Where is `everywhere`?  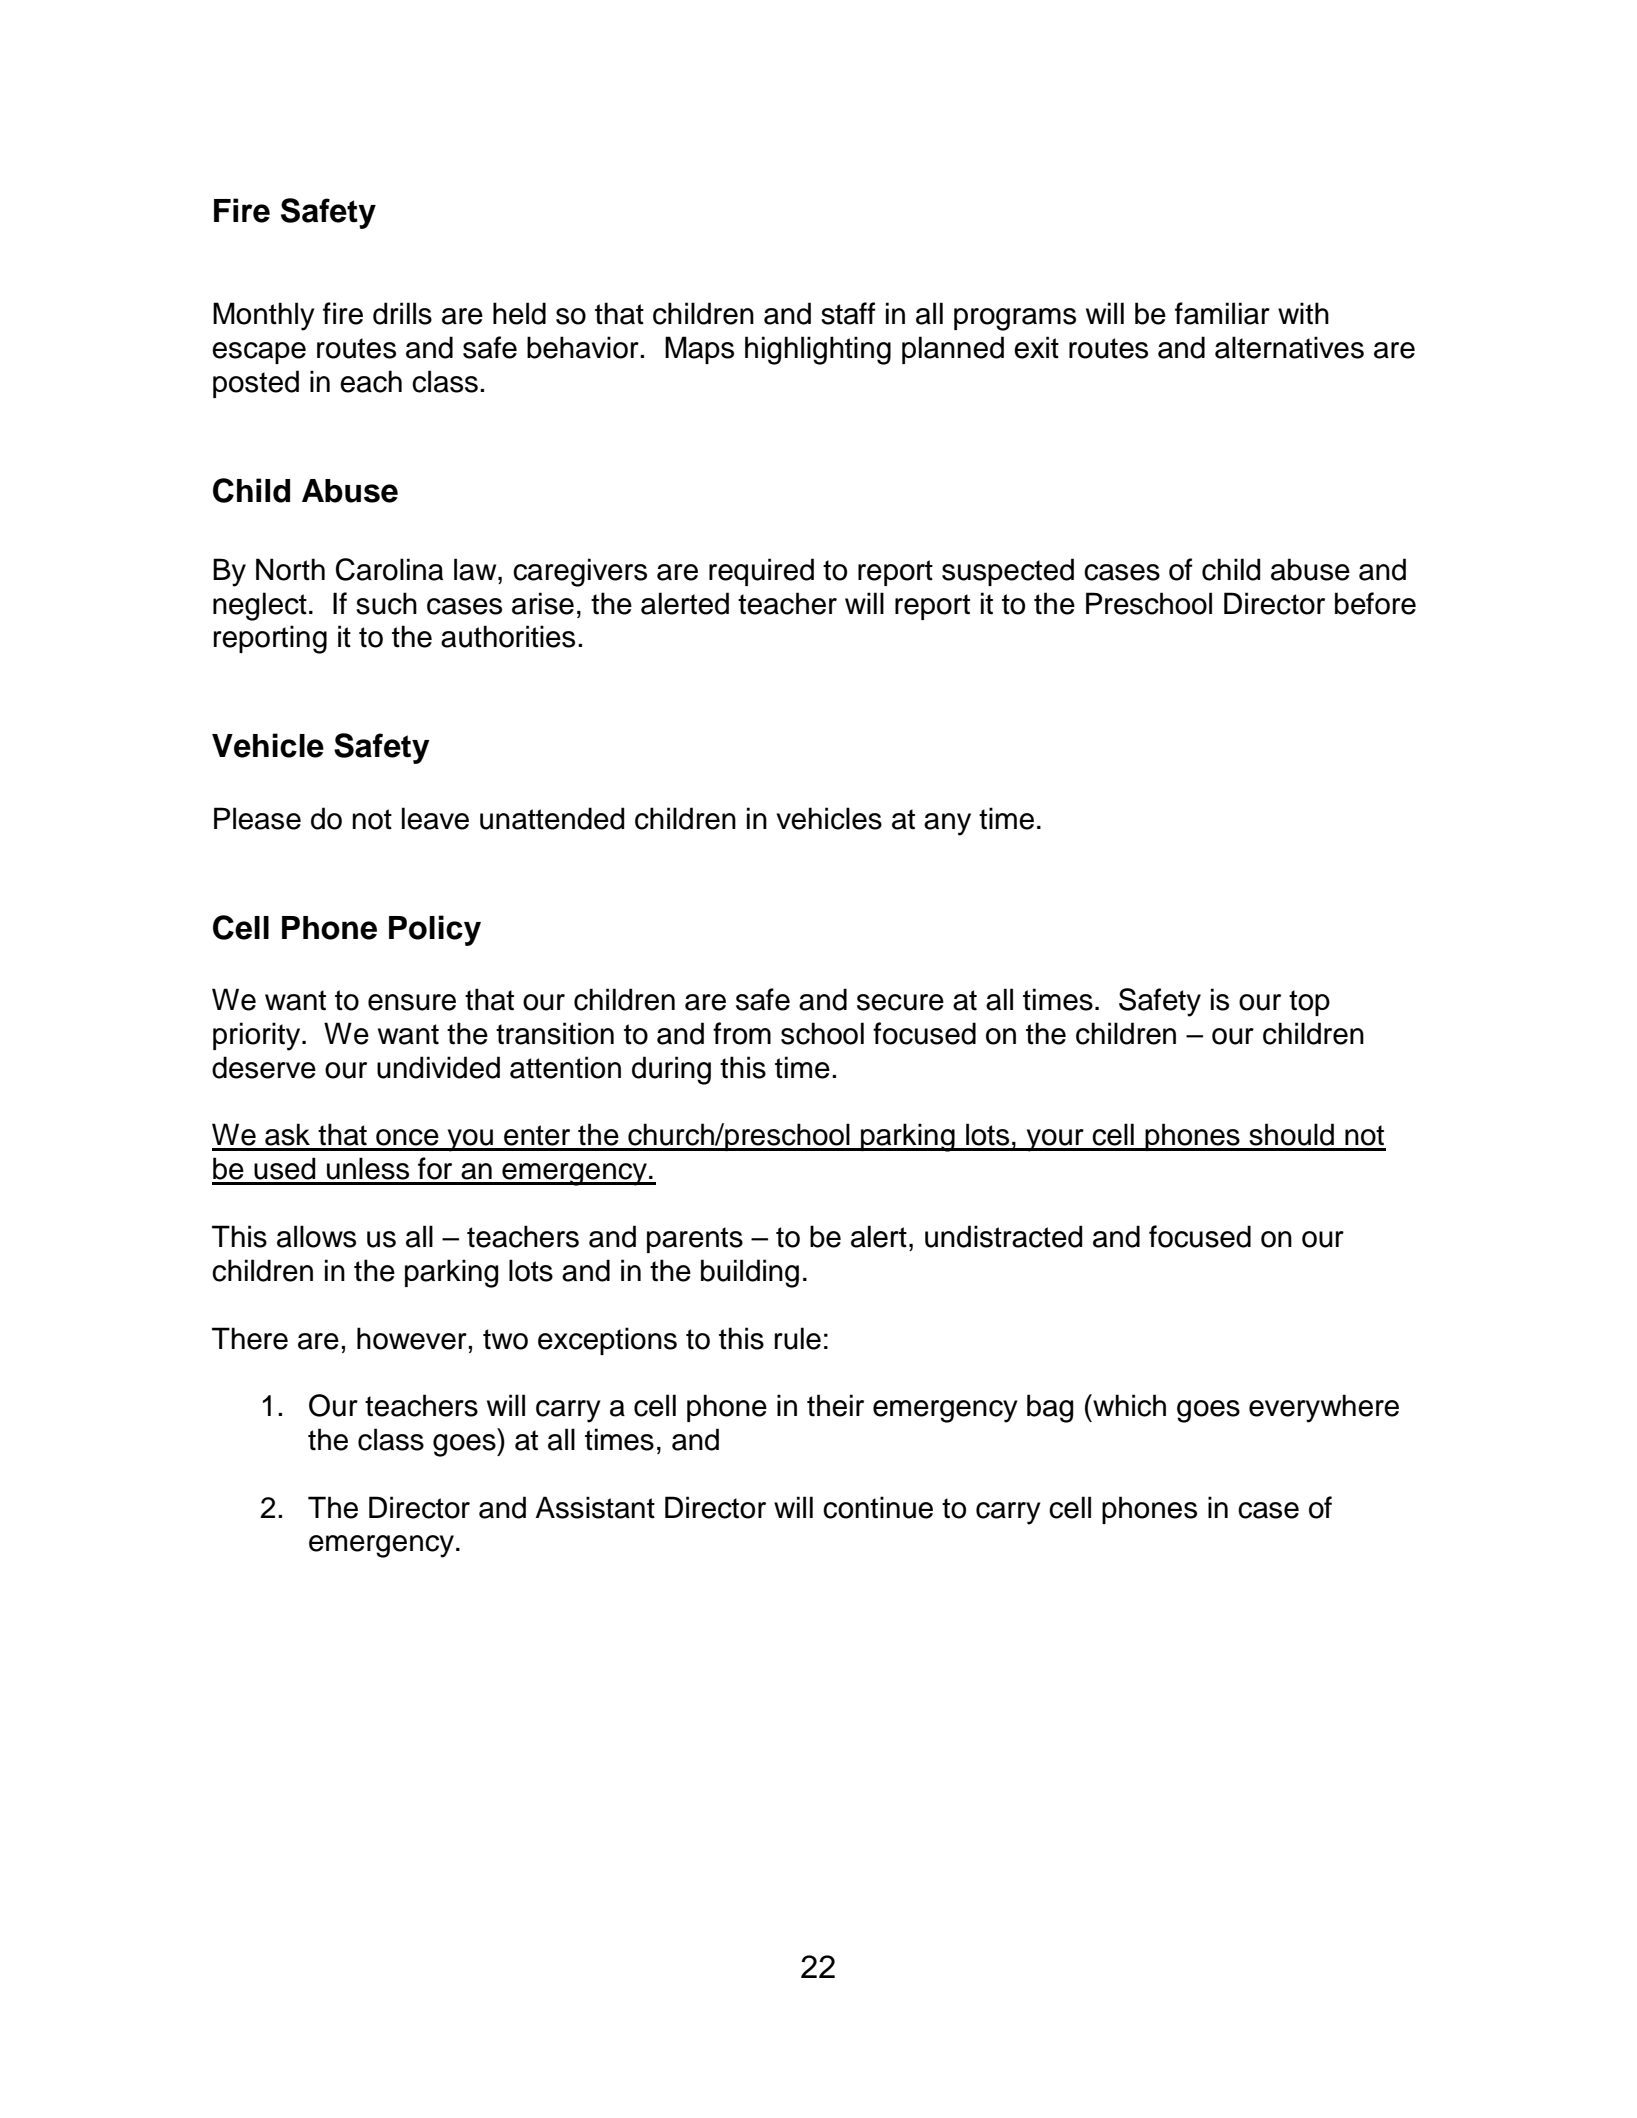 everywhere is located at coordinates (1324, 1408).
